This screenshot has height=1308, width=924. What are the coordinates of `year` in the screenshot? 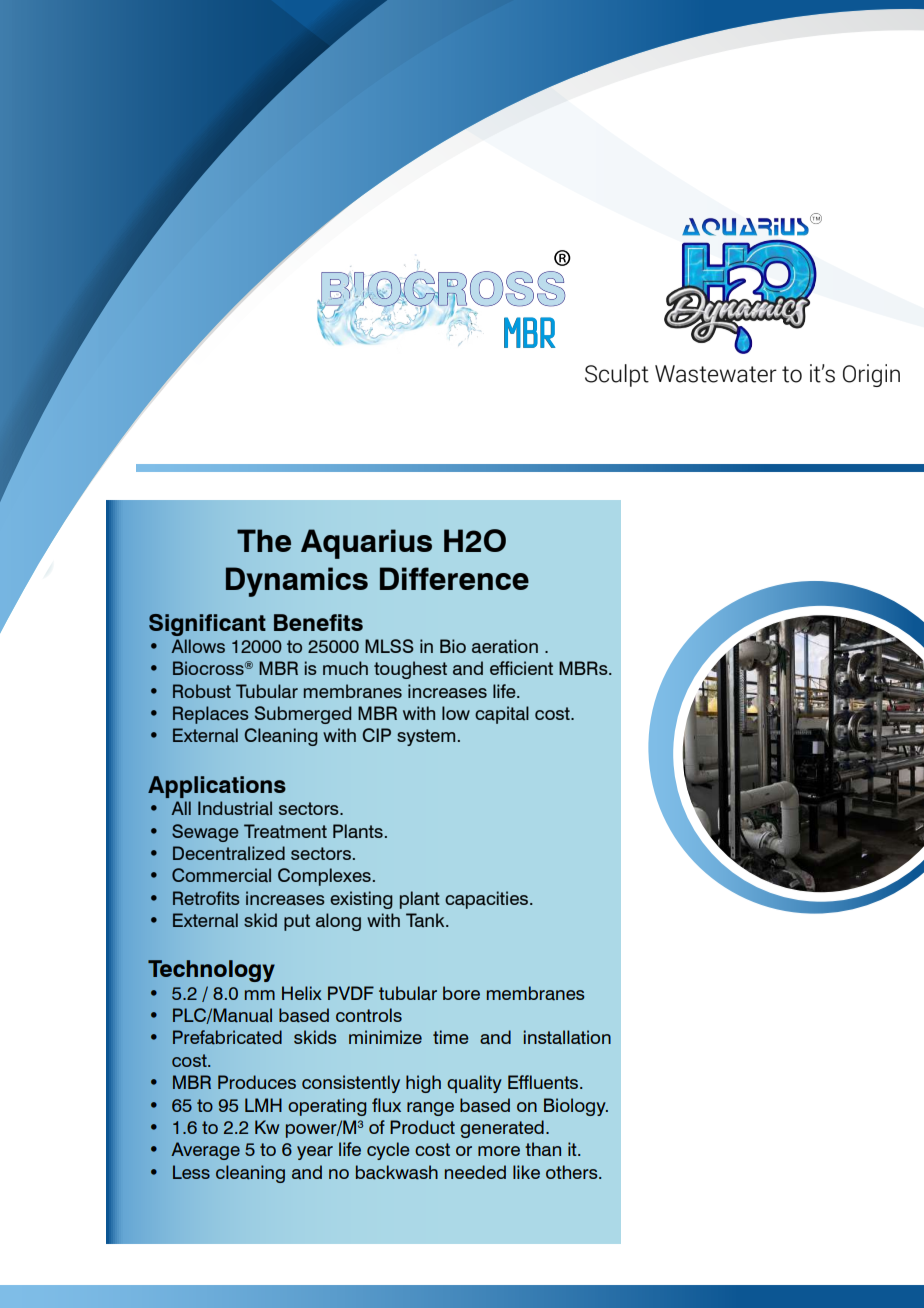 It's located at (315, 1153).
